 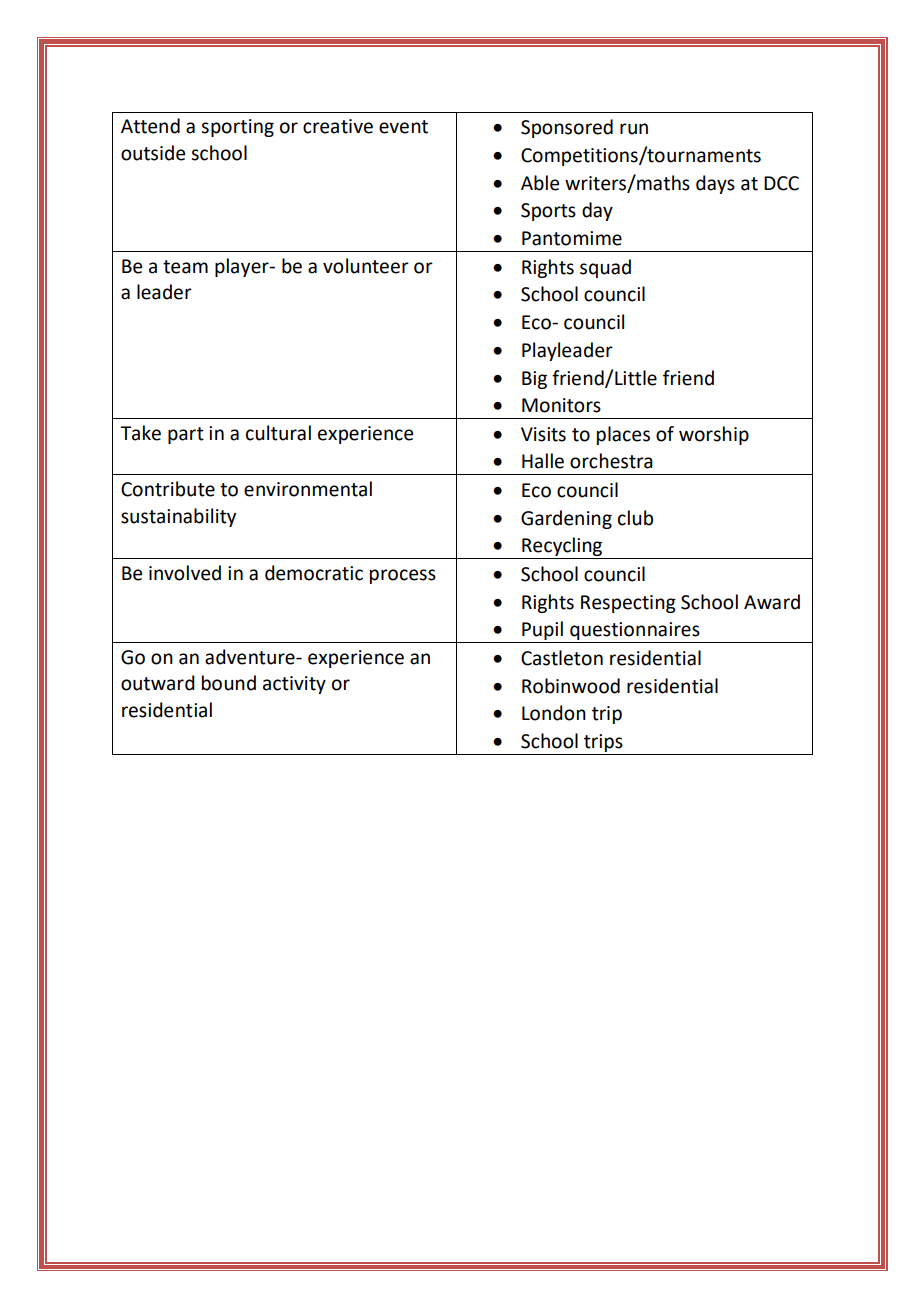 I want to click on bound, so click(x=229, y=683).
